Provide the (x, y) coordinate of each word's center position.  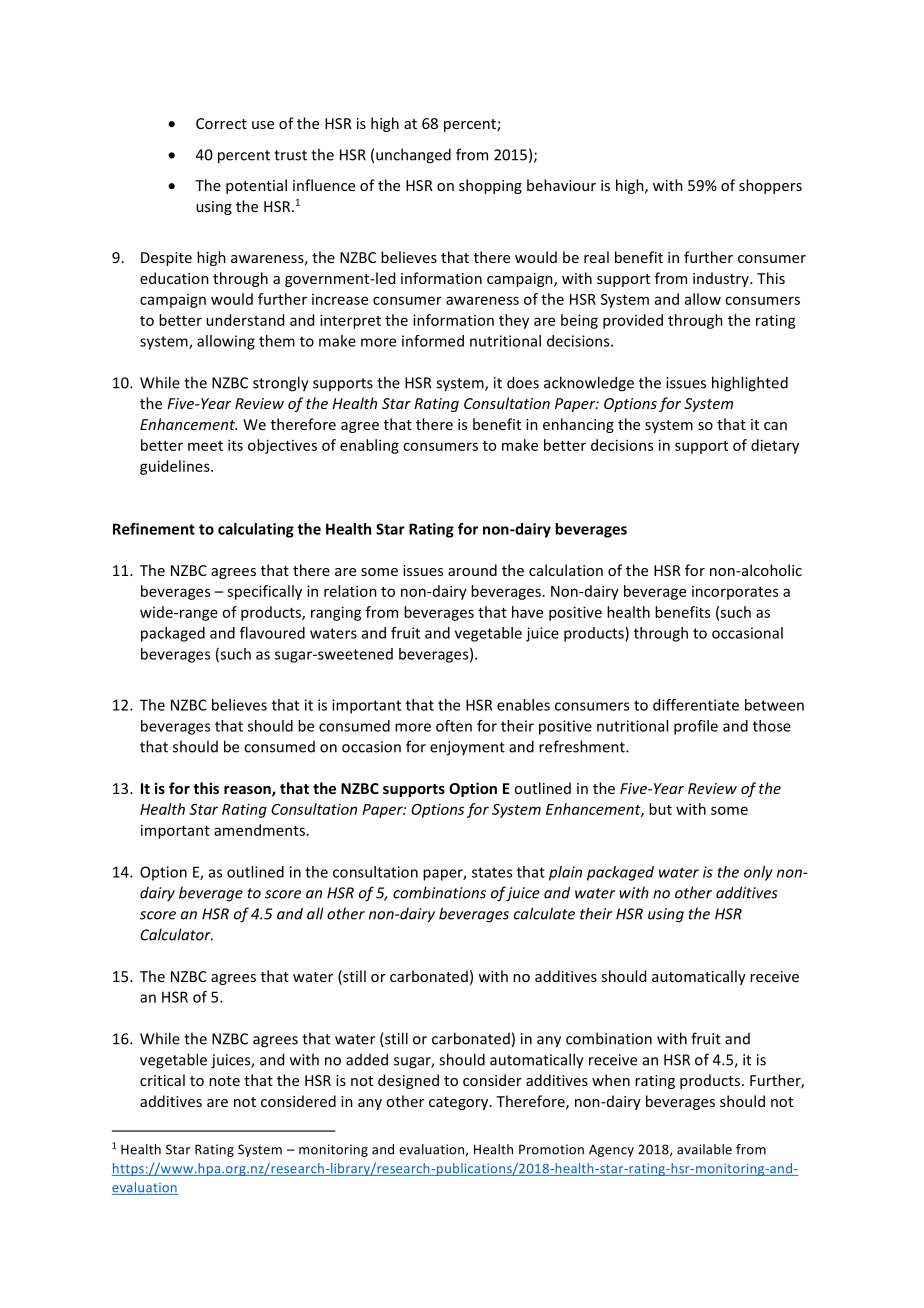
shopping (490, 186)
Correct (221, 123)
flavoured (272, 633)
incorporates (735, 593)
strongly (281, 384)
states (492, 872)
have (527, 612)
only (758, 873)
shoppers (770, 186)
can (775, 426)
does (523, 382)
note (224, 1081)
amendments (259, 830)
